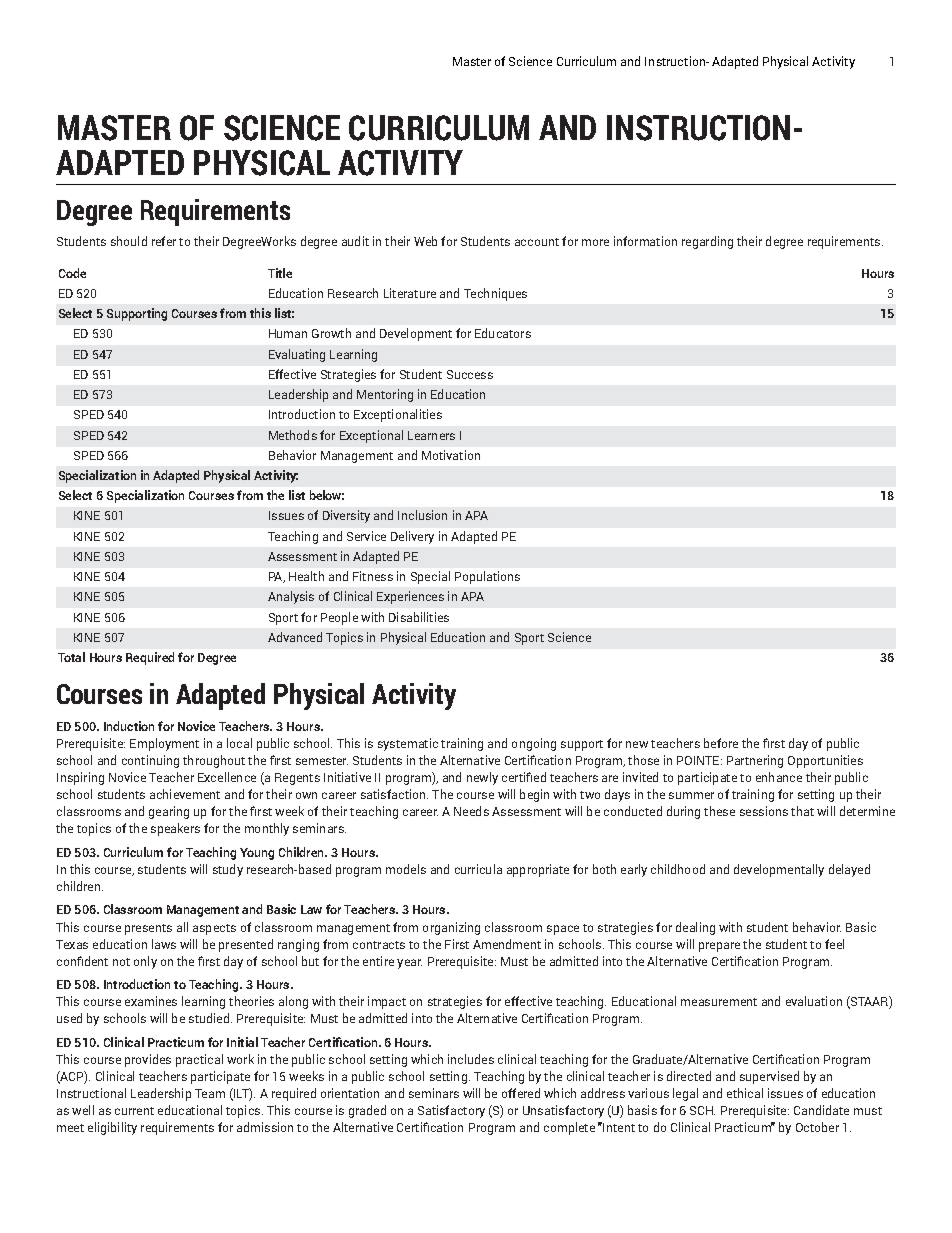 The height and width of the document is (1233, 952). I want to click on speakers, so click(175, 829).
